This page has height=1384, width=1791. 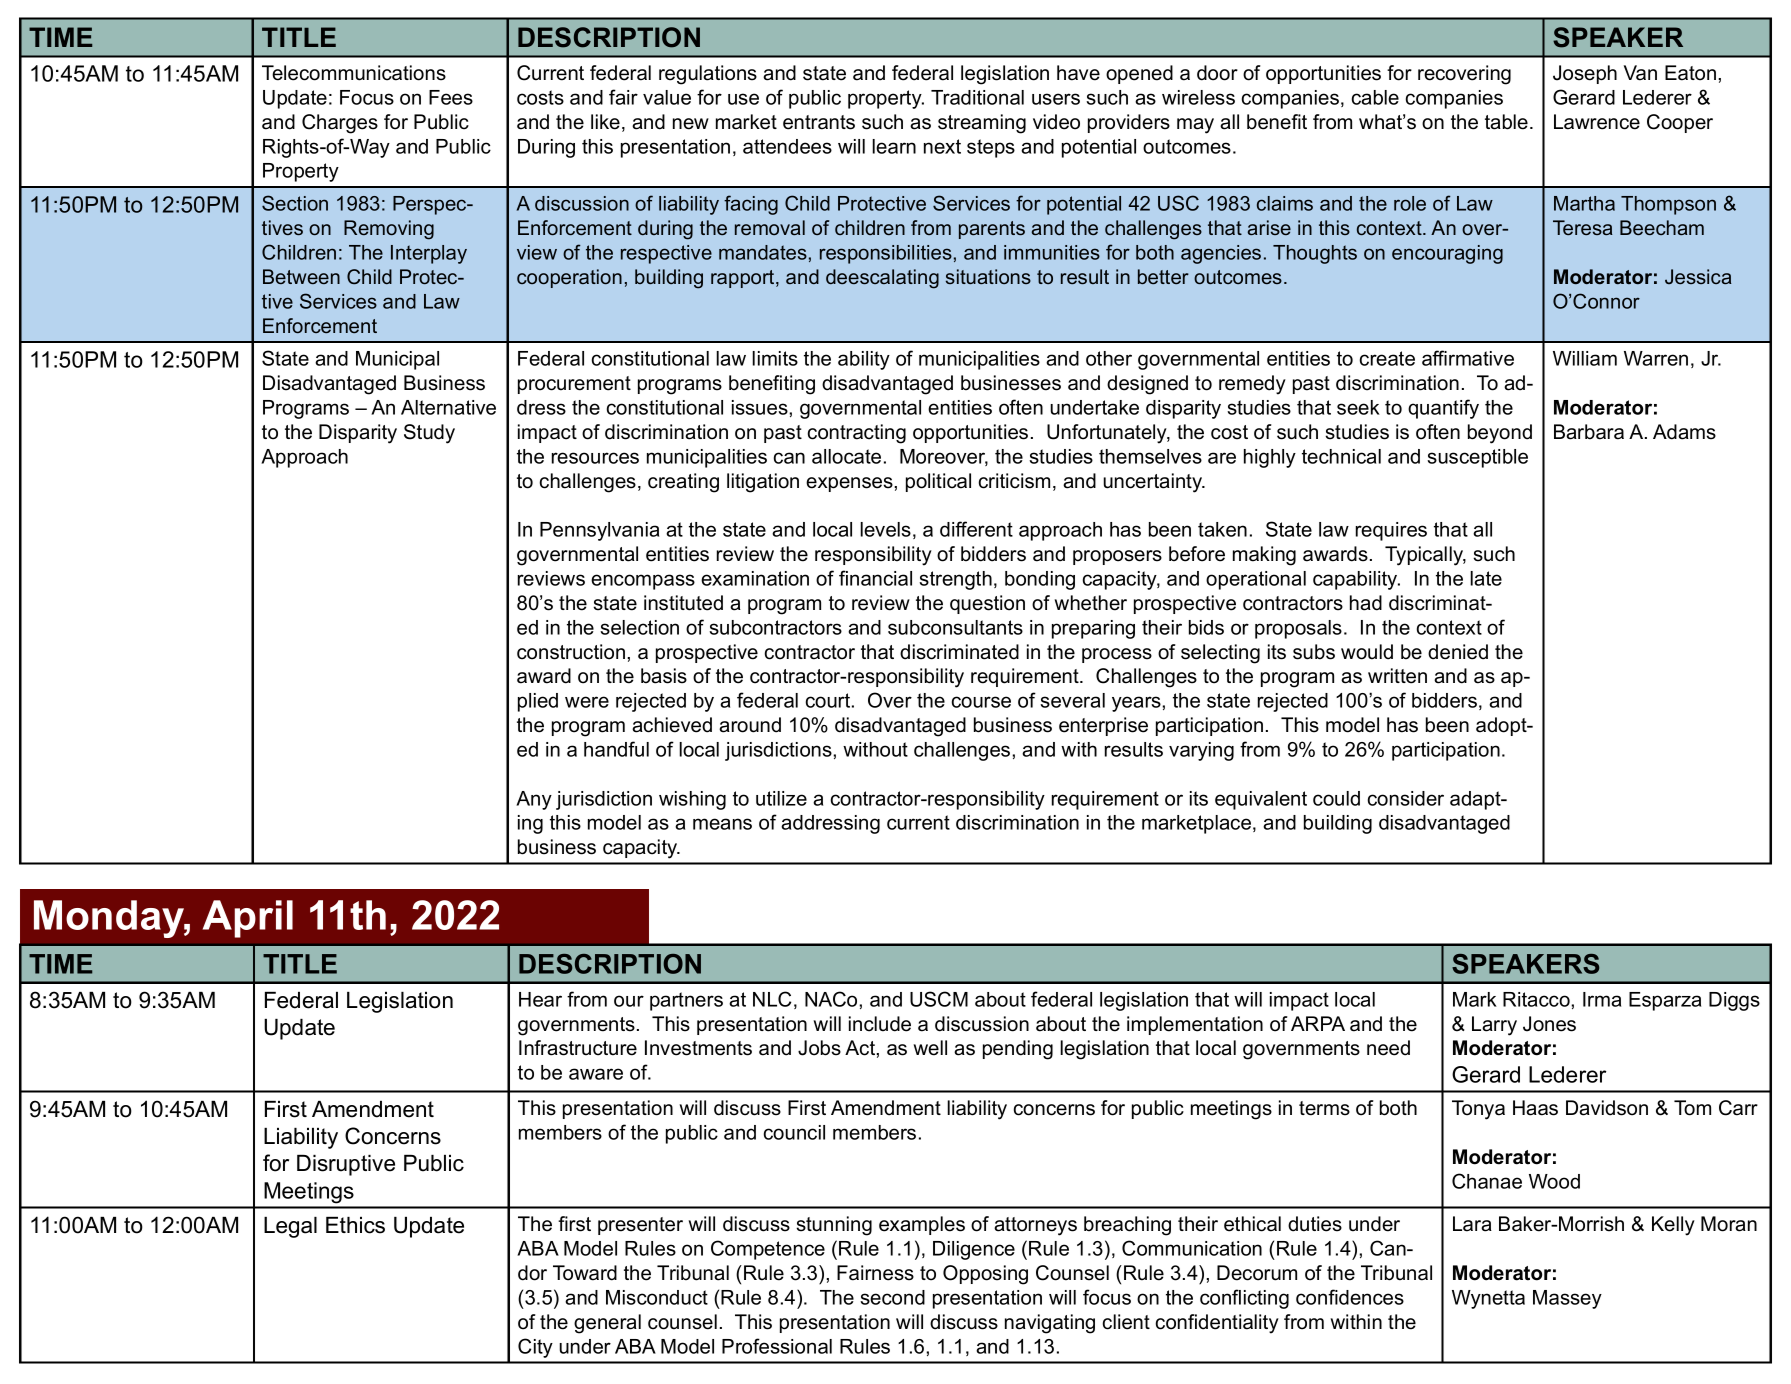 I want to click on denied, so click(x=1458, y=652).
